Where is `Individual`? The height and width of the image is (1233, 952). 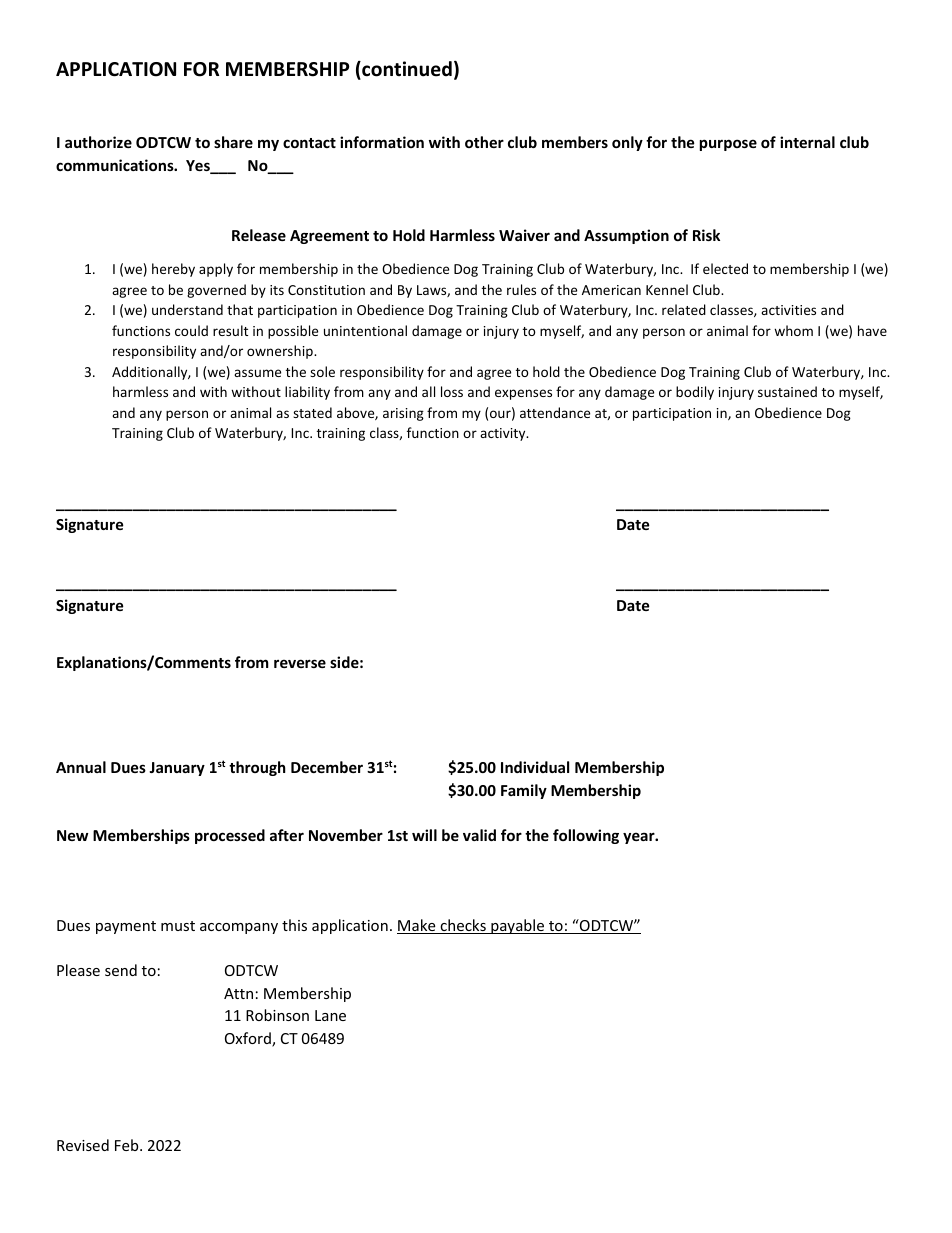 Individual is located at coordinates (535, 767).
